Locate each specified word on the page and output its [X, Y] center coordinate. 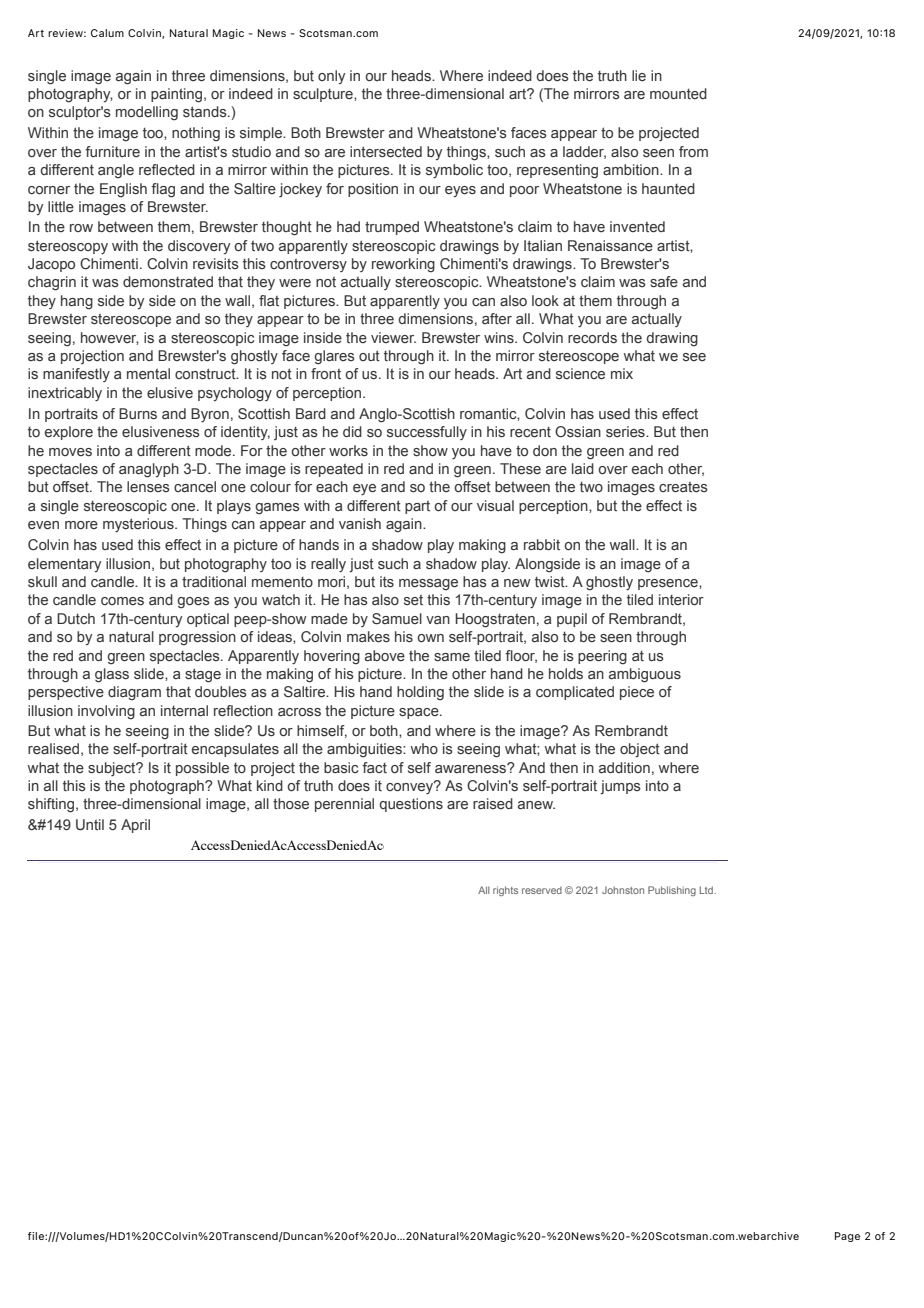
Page [847, 1237]
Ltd [707, 890]
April [135, 826]
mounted [678, 93]
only [331, 77]
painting [176, 95]
